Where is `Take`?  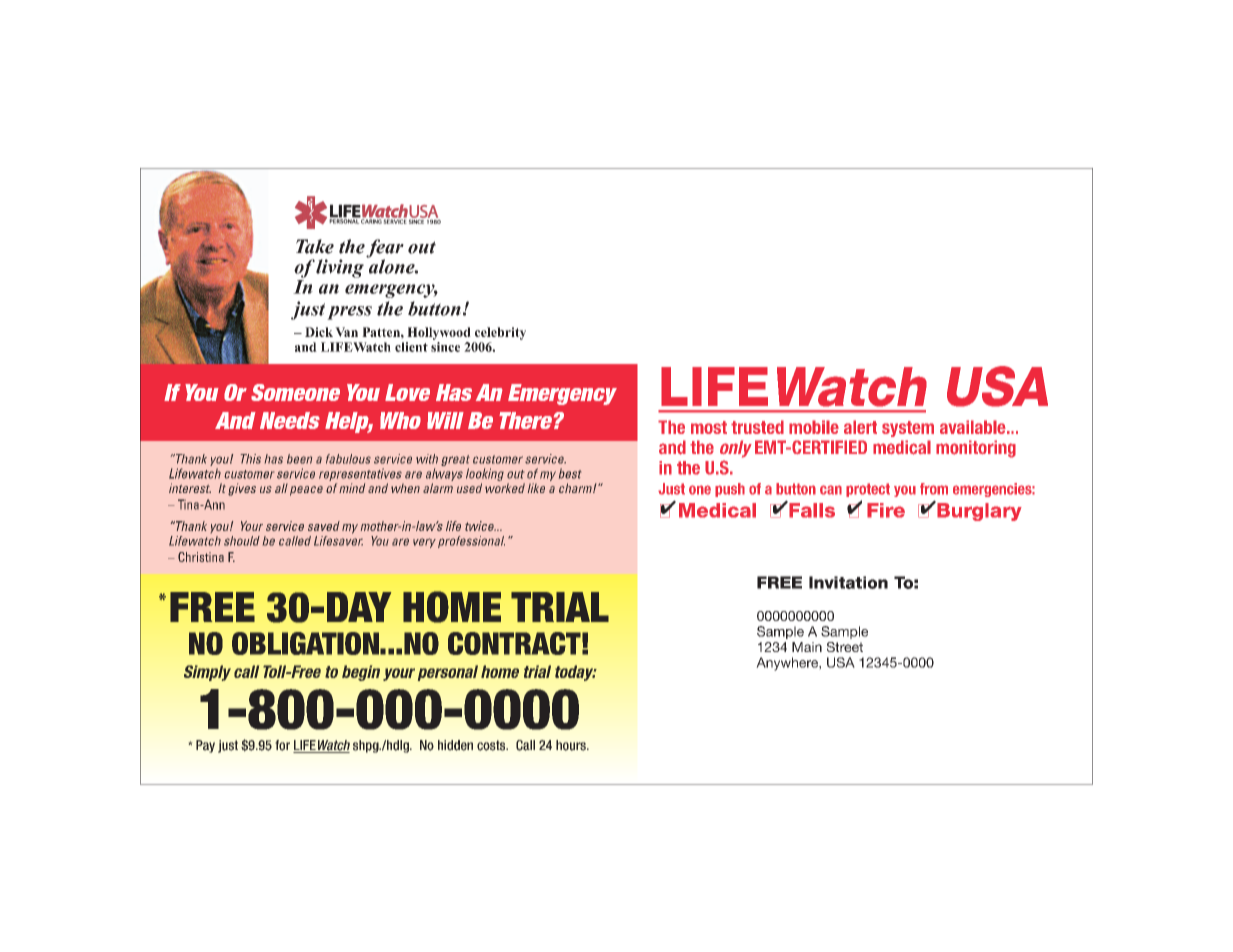
Take is located at coordinates (315, 246).
